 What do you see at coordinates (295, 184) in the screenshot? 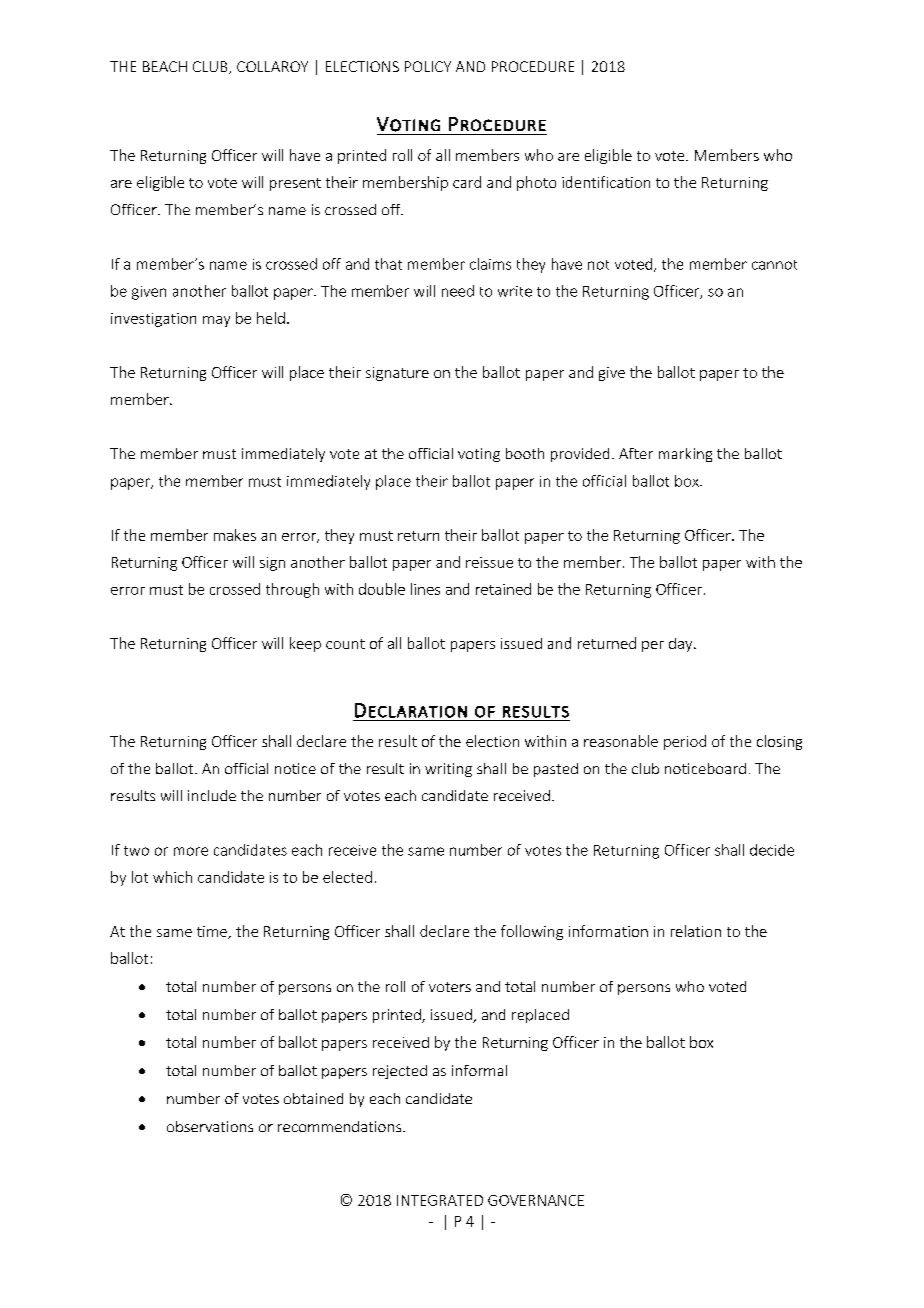
I see `present` at bounding box center [295, 184].
